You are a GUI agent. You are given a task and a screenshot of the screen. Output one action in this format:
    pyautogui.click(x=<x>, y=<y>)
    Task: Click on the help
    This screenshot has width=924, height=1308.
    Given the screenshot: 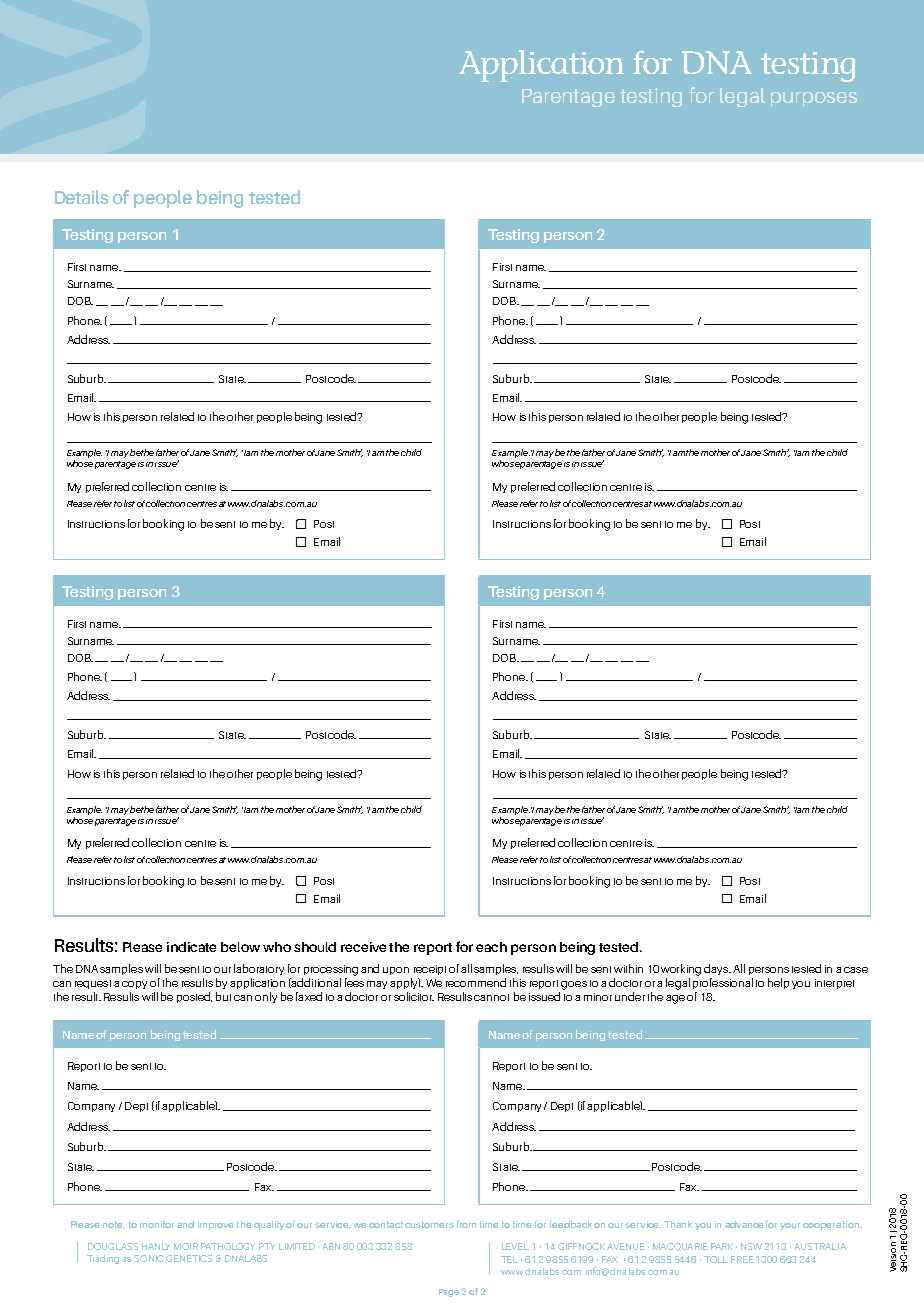 What is the action you would take?
    pyautogui.click(x=778, y=983)
